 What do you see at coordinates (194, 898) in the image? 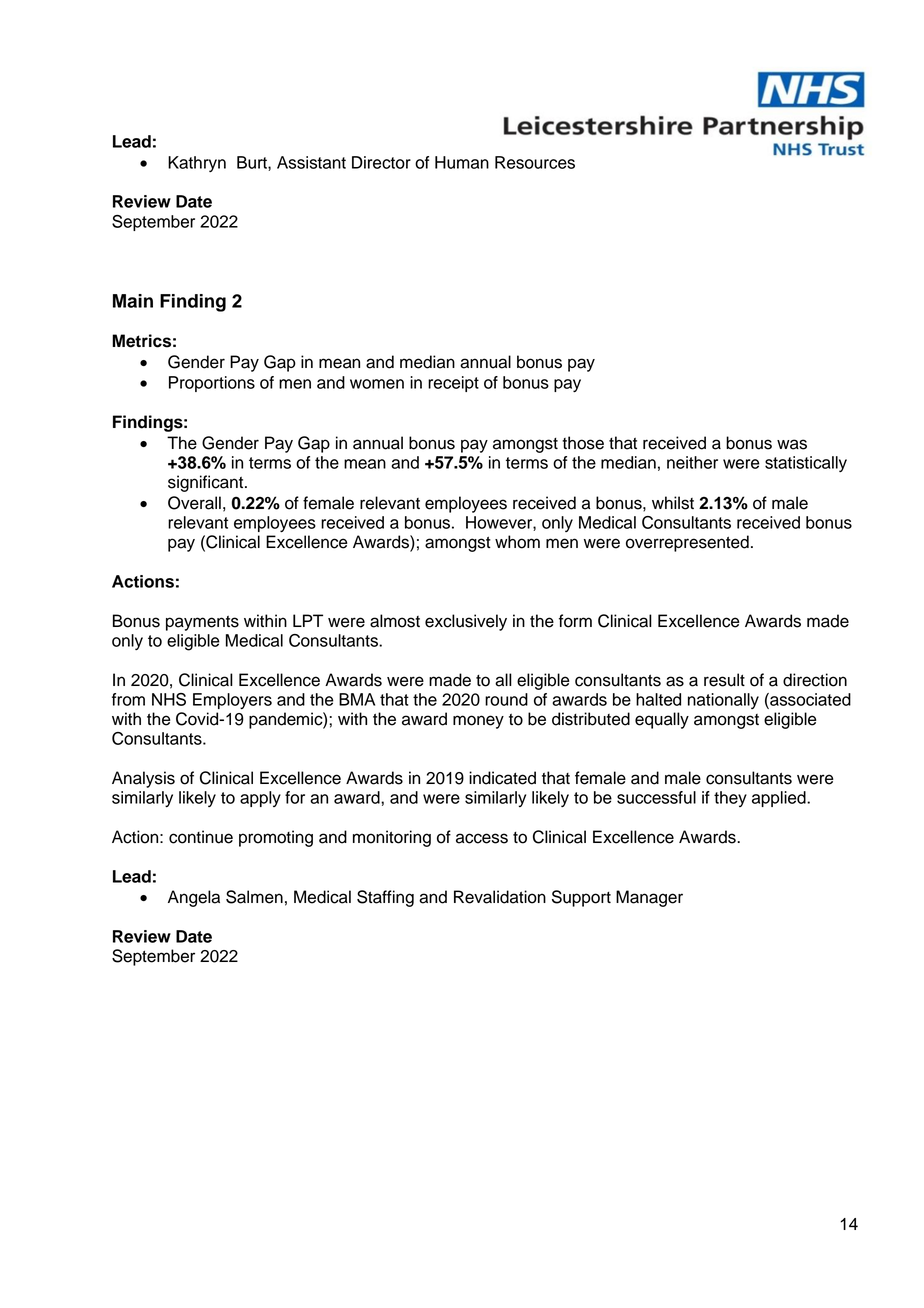
I see `Angela` at bounding box center [194, 898].
